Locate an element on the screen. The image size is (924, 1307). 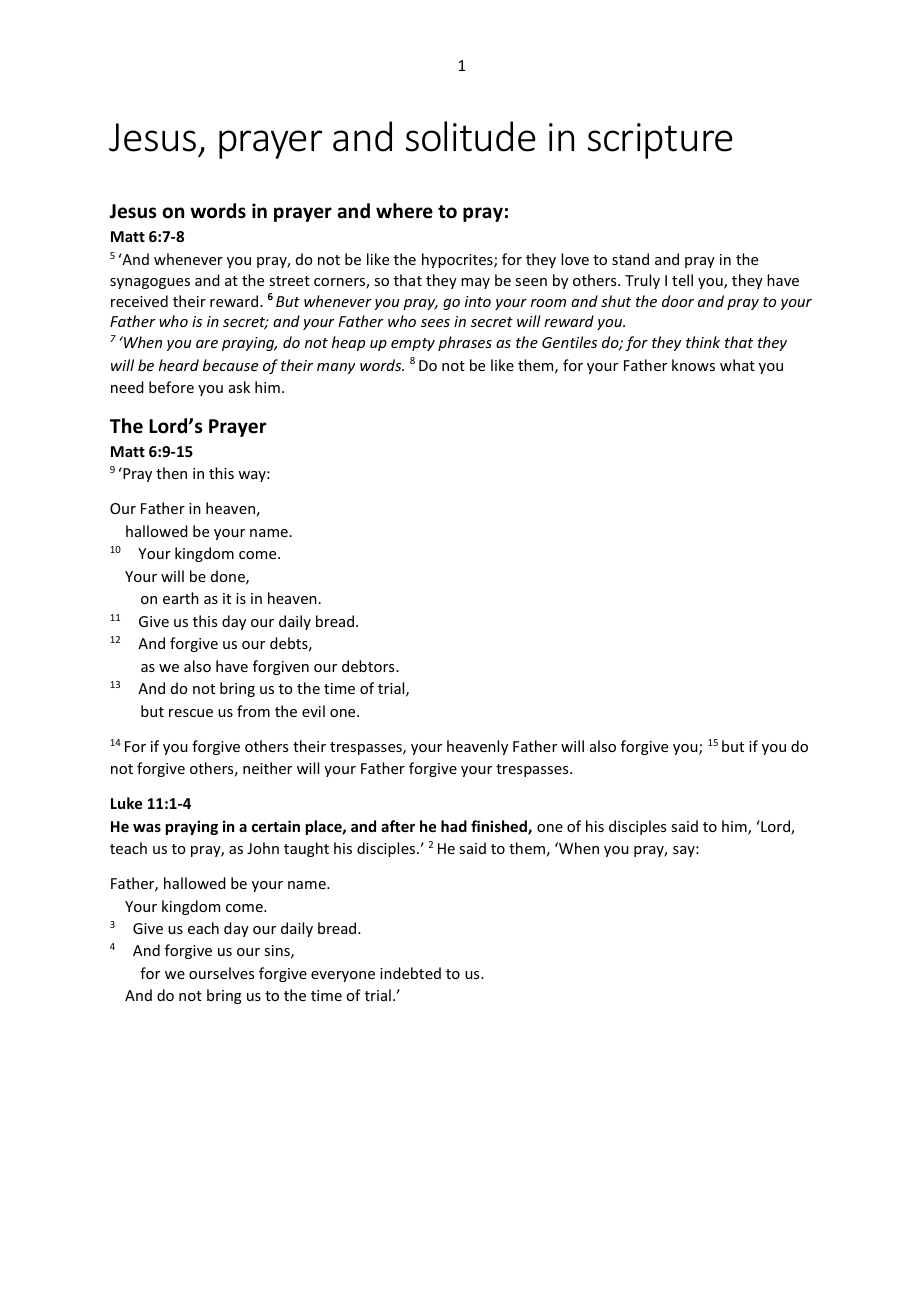
finished is located at coordinates (500, 827).
